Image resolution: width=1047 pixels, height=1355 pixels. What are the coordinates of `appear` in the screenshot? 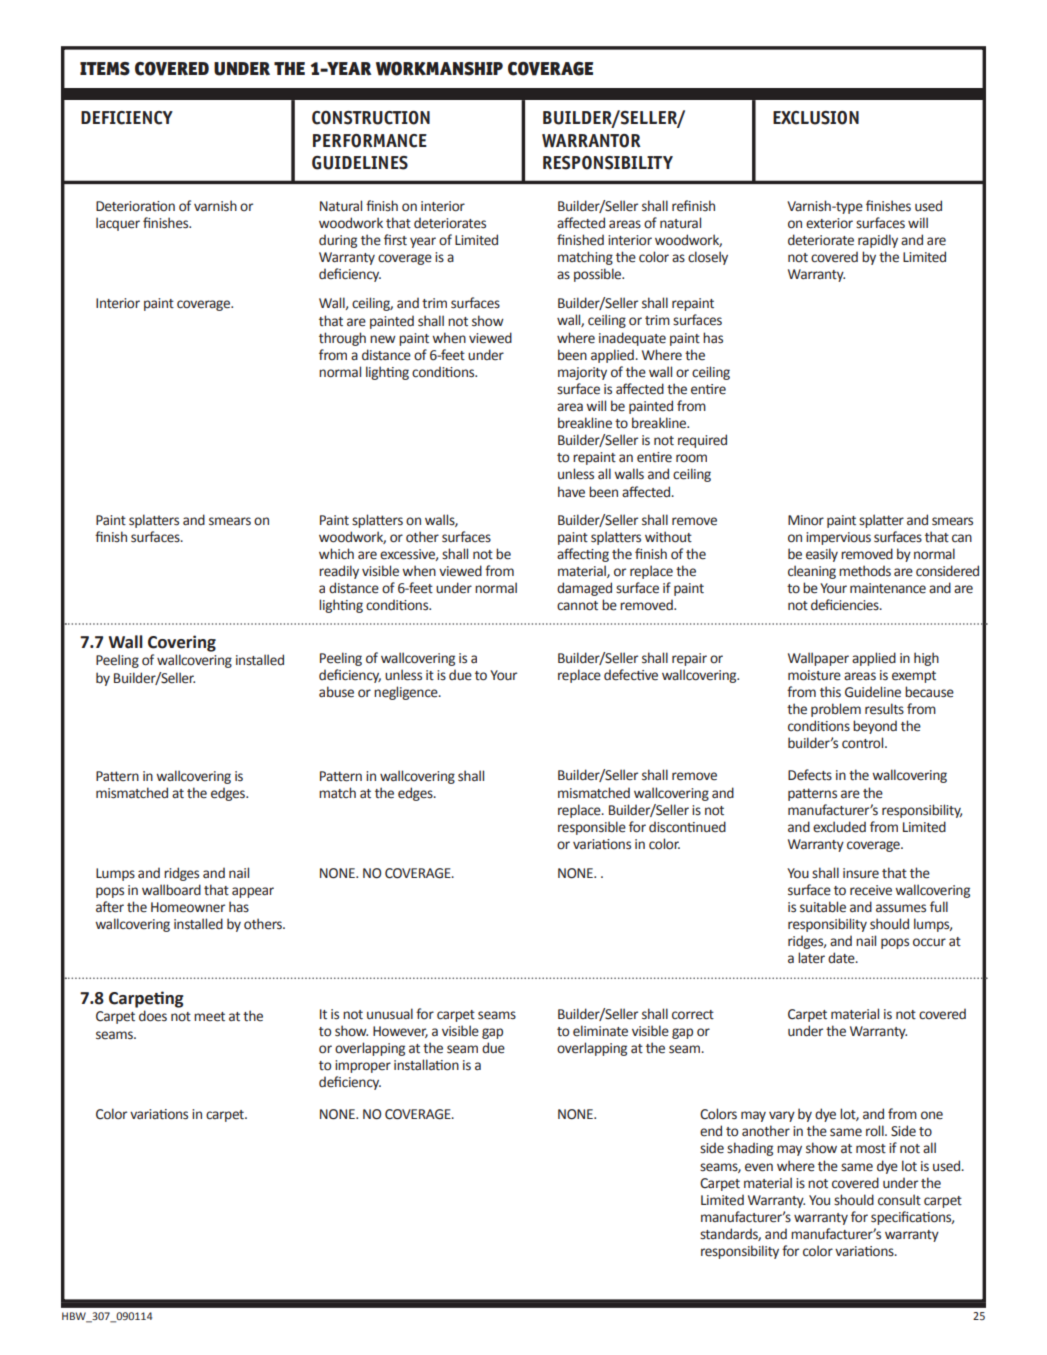 It's located at (253, 892).
